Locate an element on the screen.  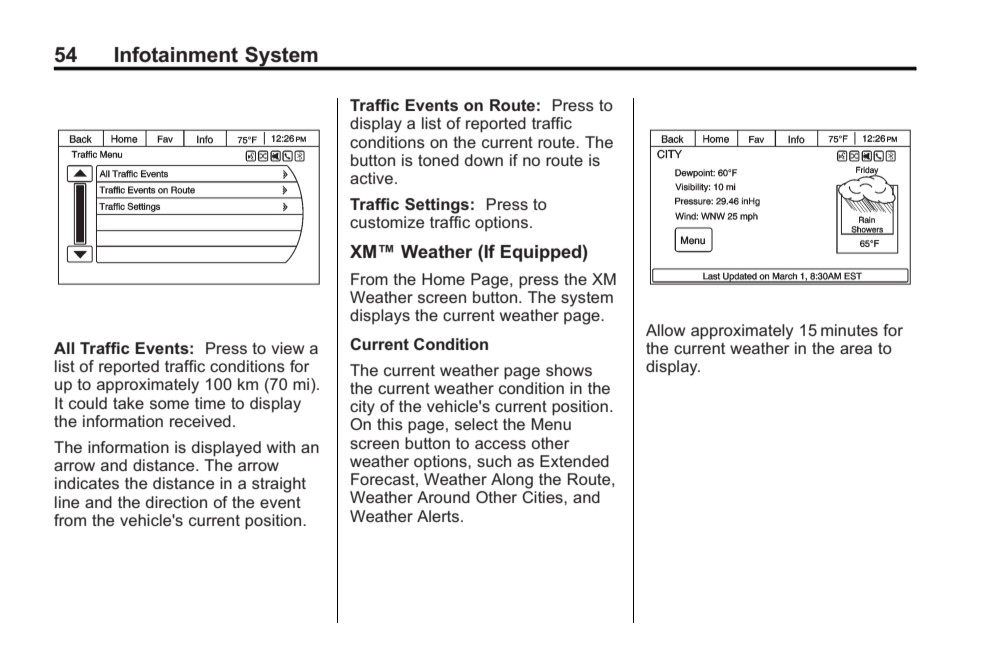
down is located at coordinates (484, 160).
